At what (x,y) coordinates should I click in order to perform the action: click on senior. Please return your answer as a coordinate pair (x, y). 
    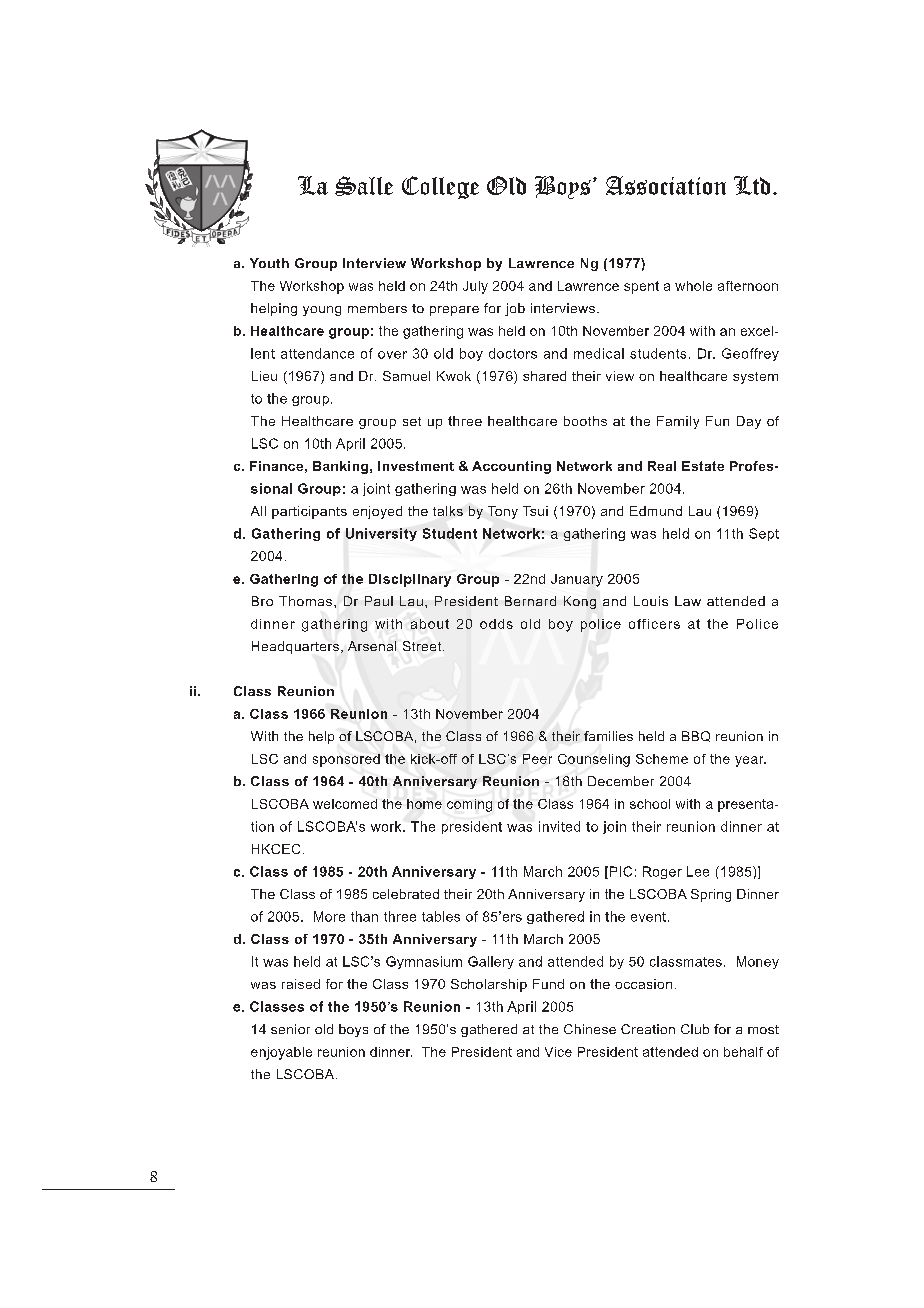
    Looking at the image, I should click on (290, 1029).
